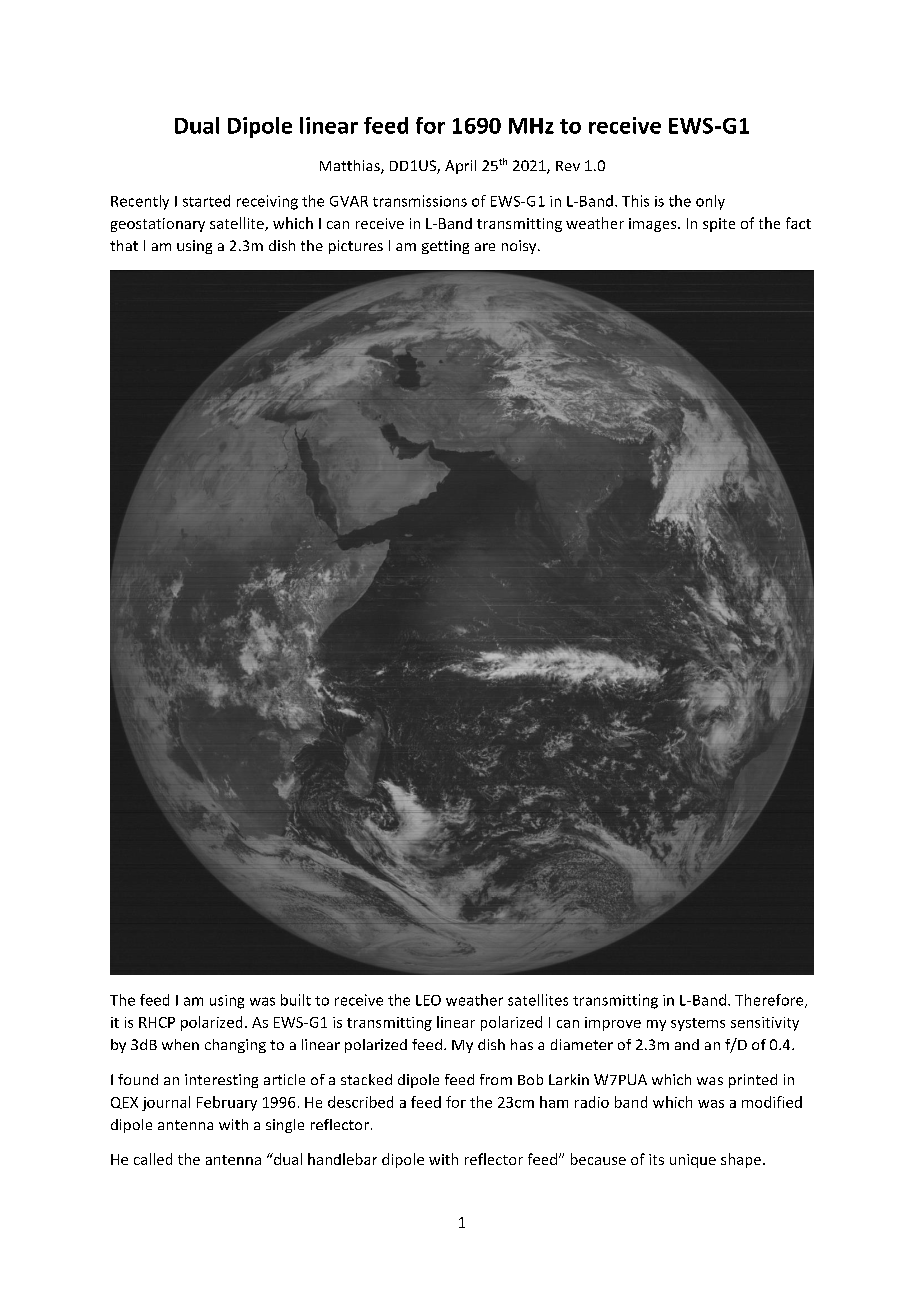 This screenshot has height=1308, width=924. I want to click on shape, so click(741, 1160).
